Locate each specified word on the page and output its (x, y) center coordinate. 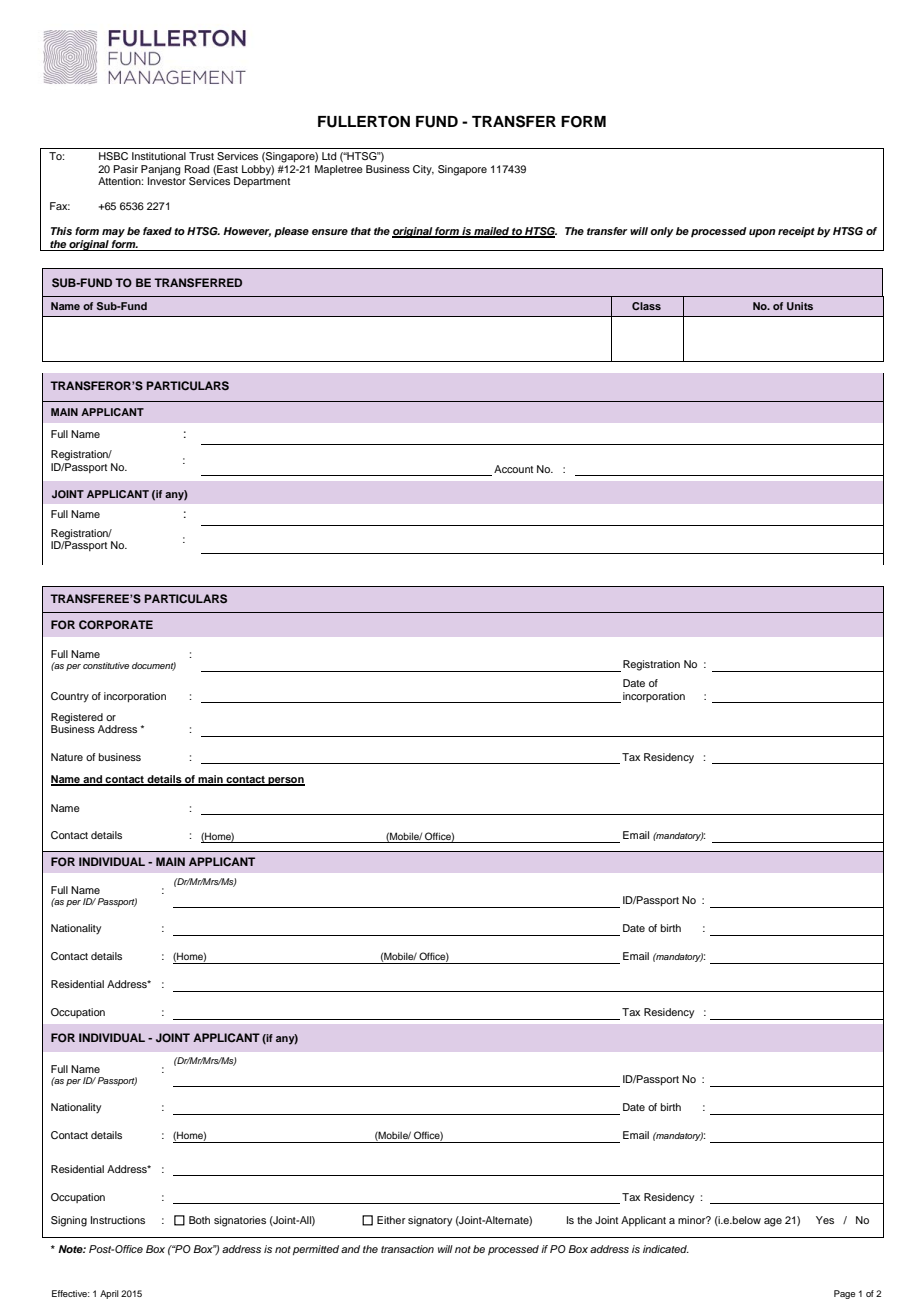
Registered (77, 719)
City (423, 170)
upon (762, 233)
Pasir (125, 169)
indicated (666, 1249)
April (109, 1294)
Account (513, 469)
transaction (407, 1249)
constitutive (106, 665)
